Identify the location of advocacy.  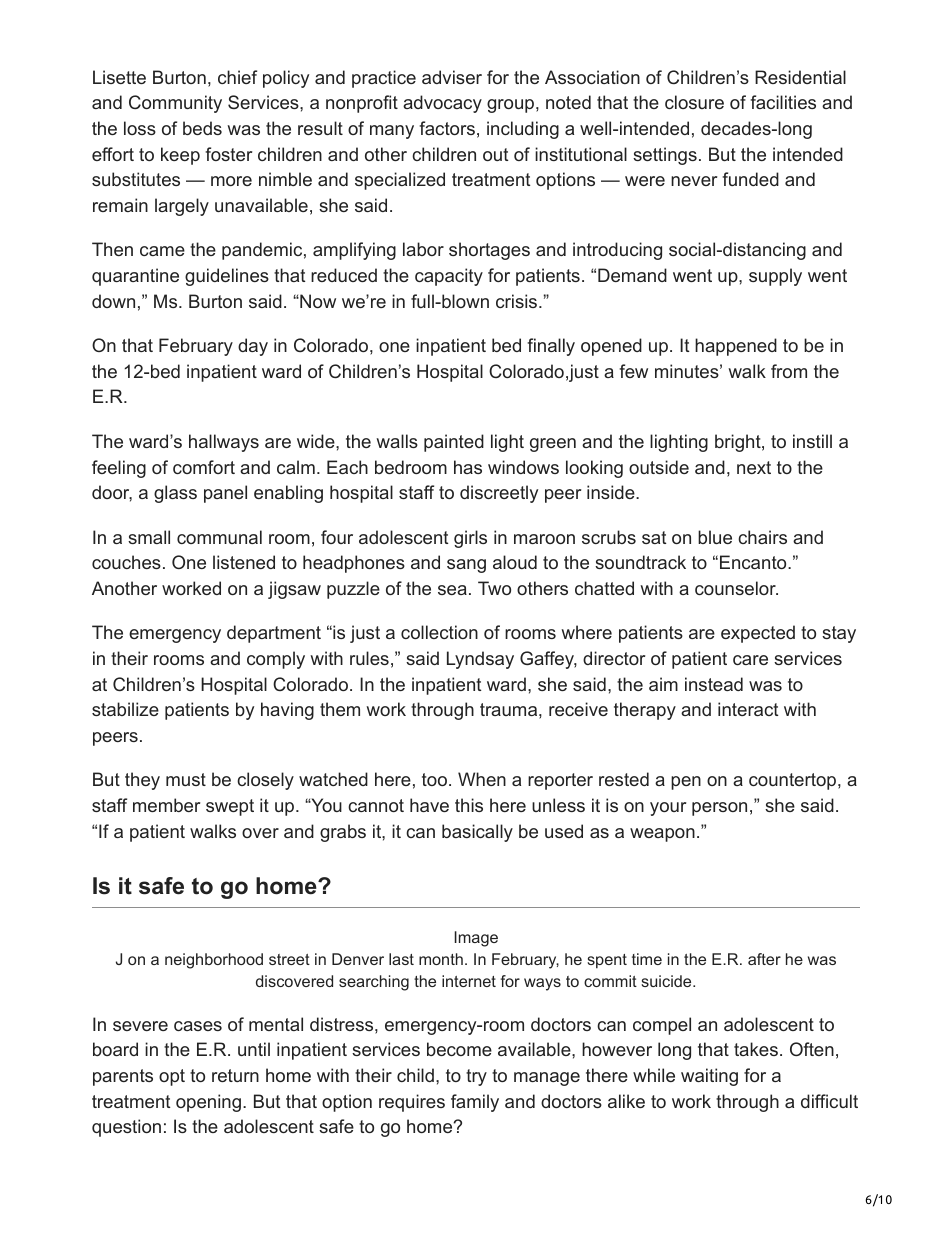
(442, 104).
